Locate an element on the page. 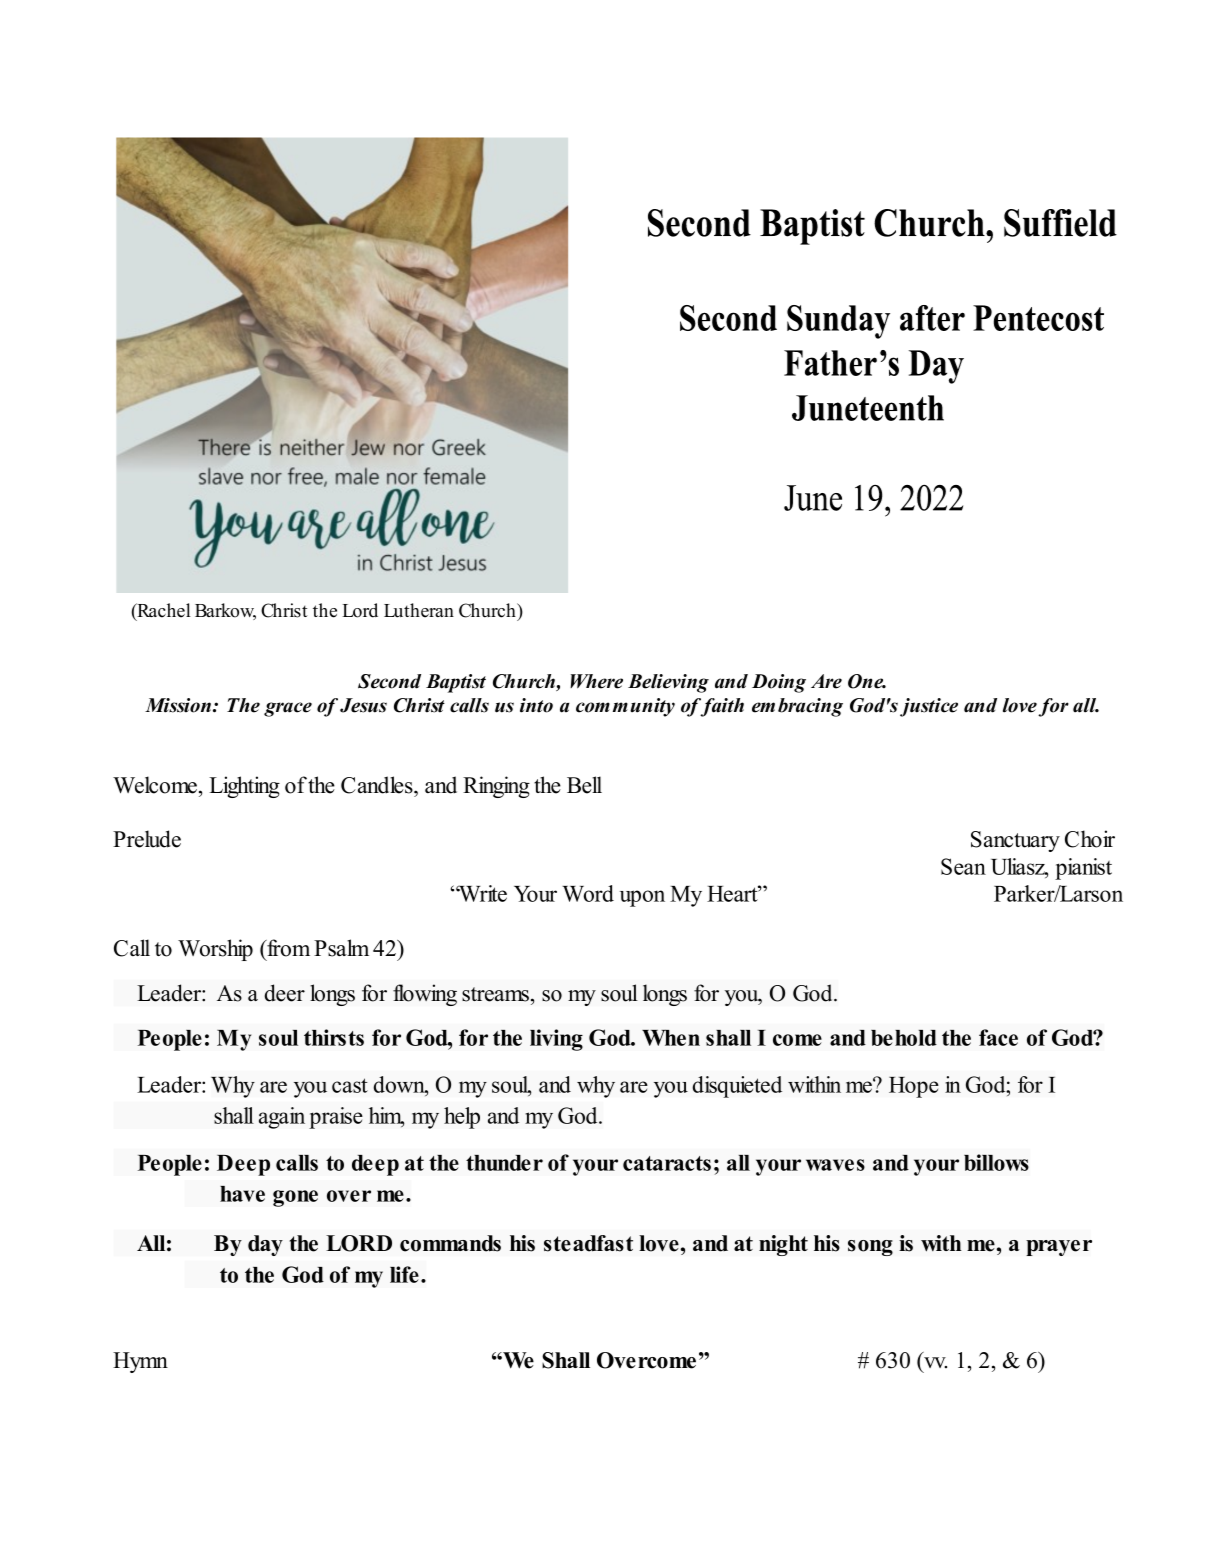  Sean is located at coordinates (963, 866).
